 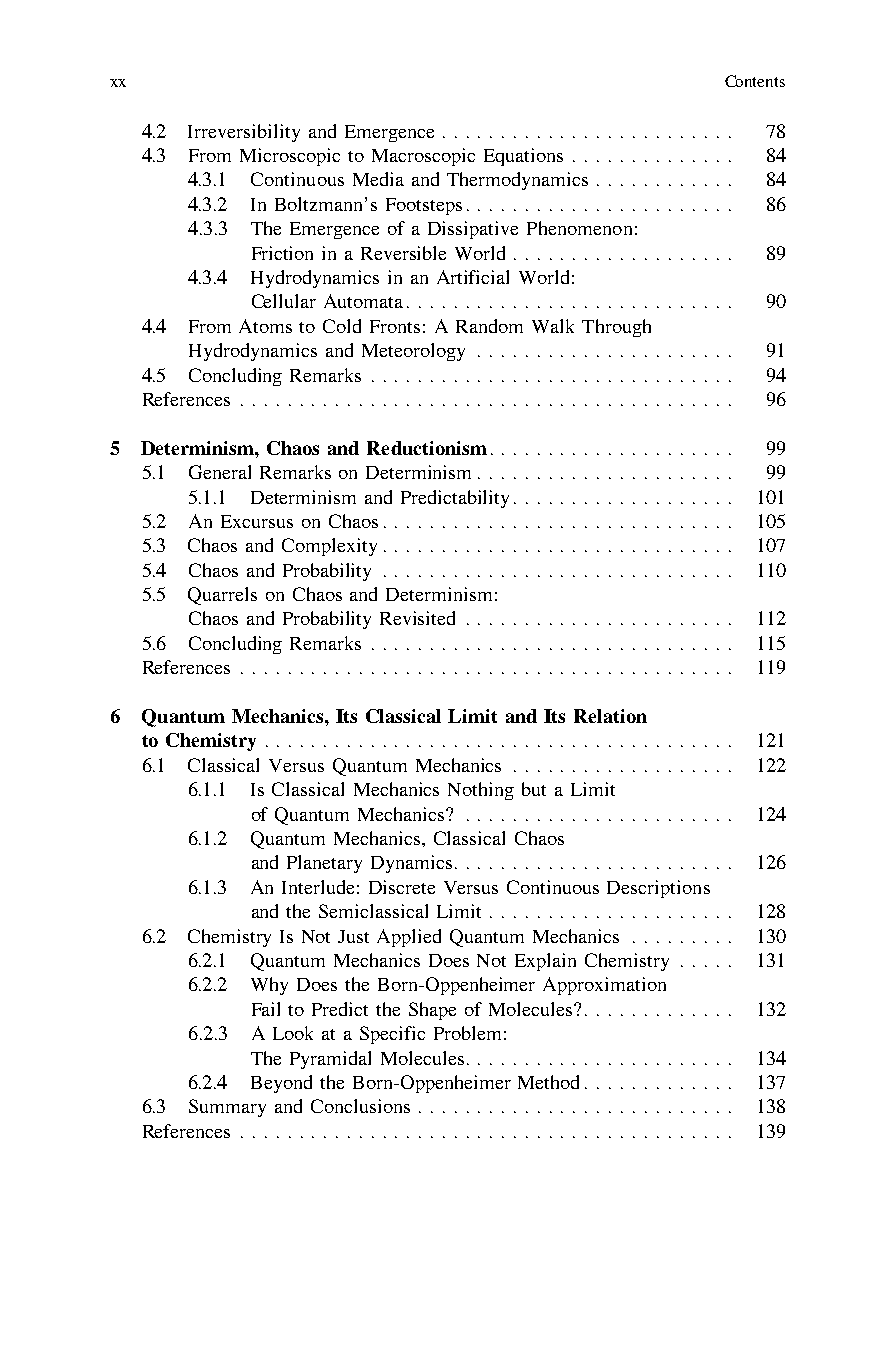 I want to click on Planetary, so click(x=324, y=864).
